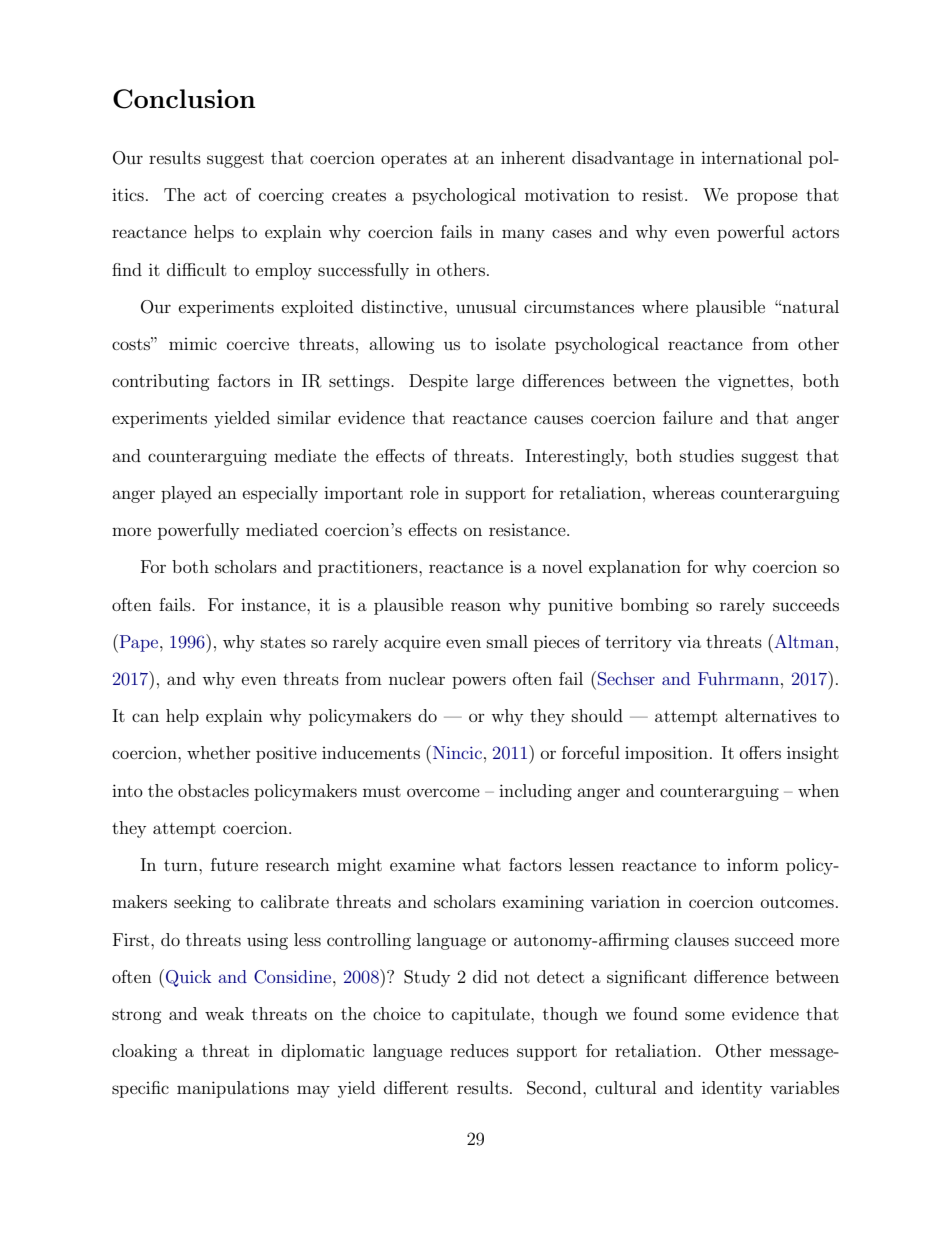  I want to click on inherent, so click(533, 157).
